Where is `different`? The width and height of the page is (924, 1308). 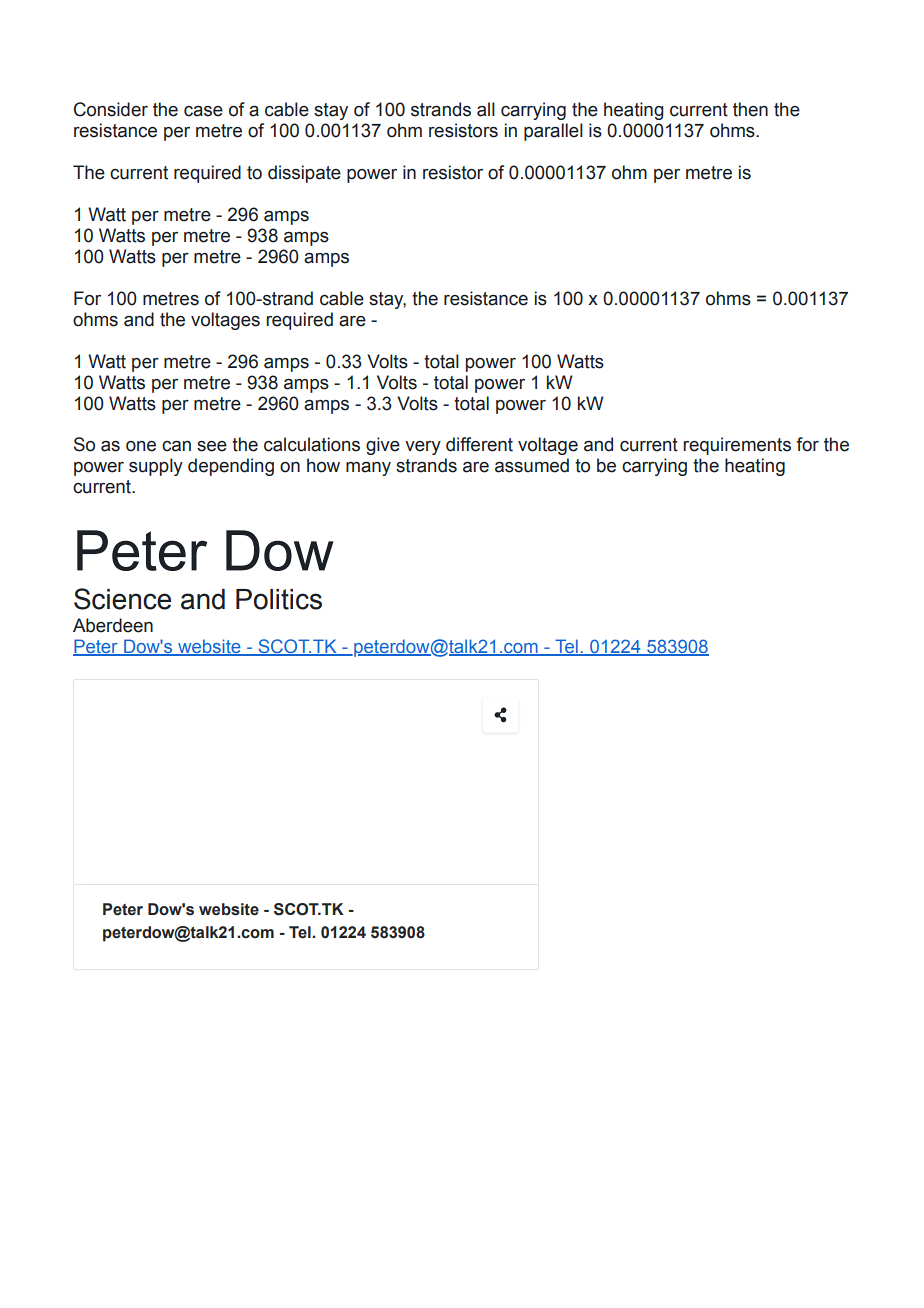 different is located at coordinates (479, 444).
